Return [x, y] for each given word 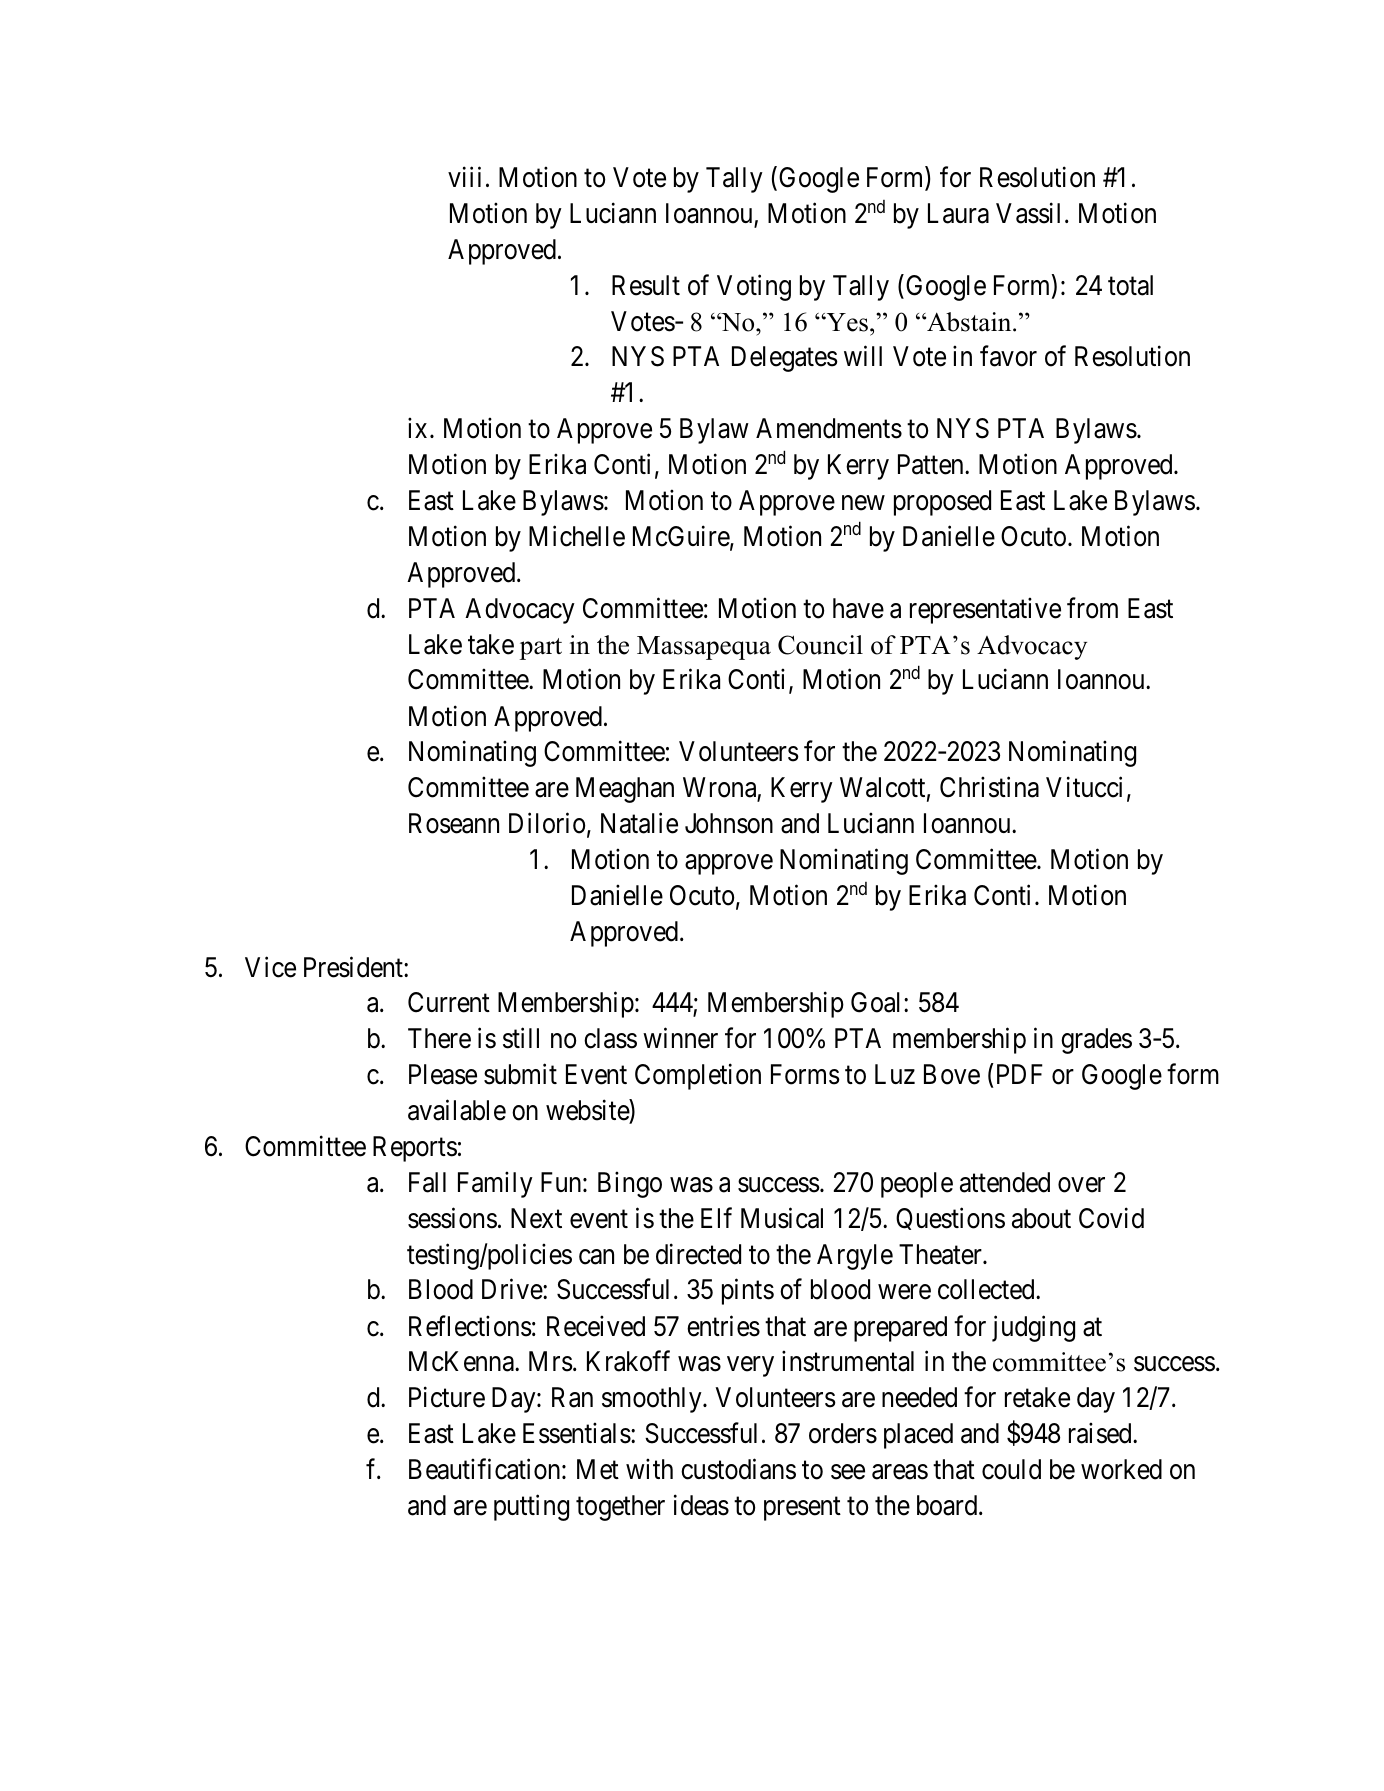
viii [464, 177]
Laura [958, 213]
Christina [989, 787]
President [354, 967]
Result [646, 285]
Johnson [729, 823]
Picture [447, 1397]
